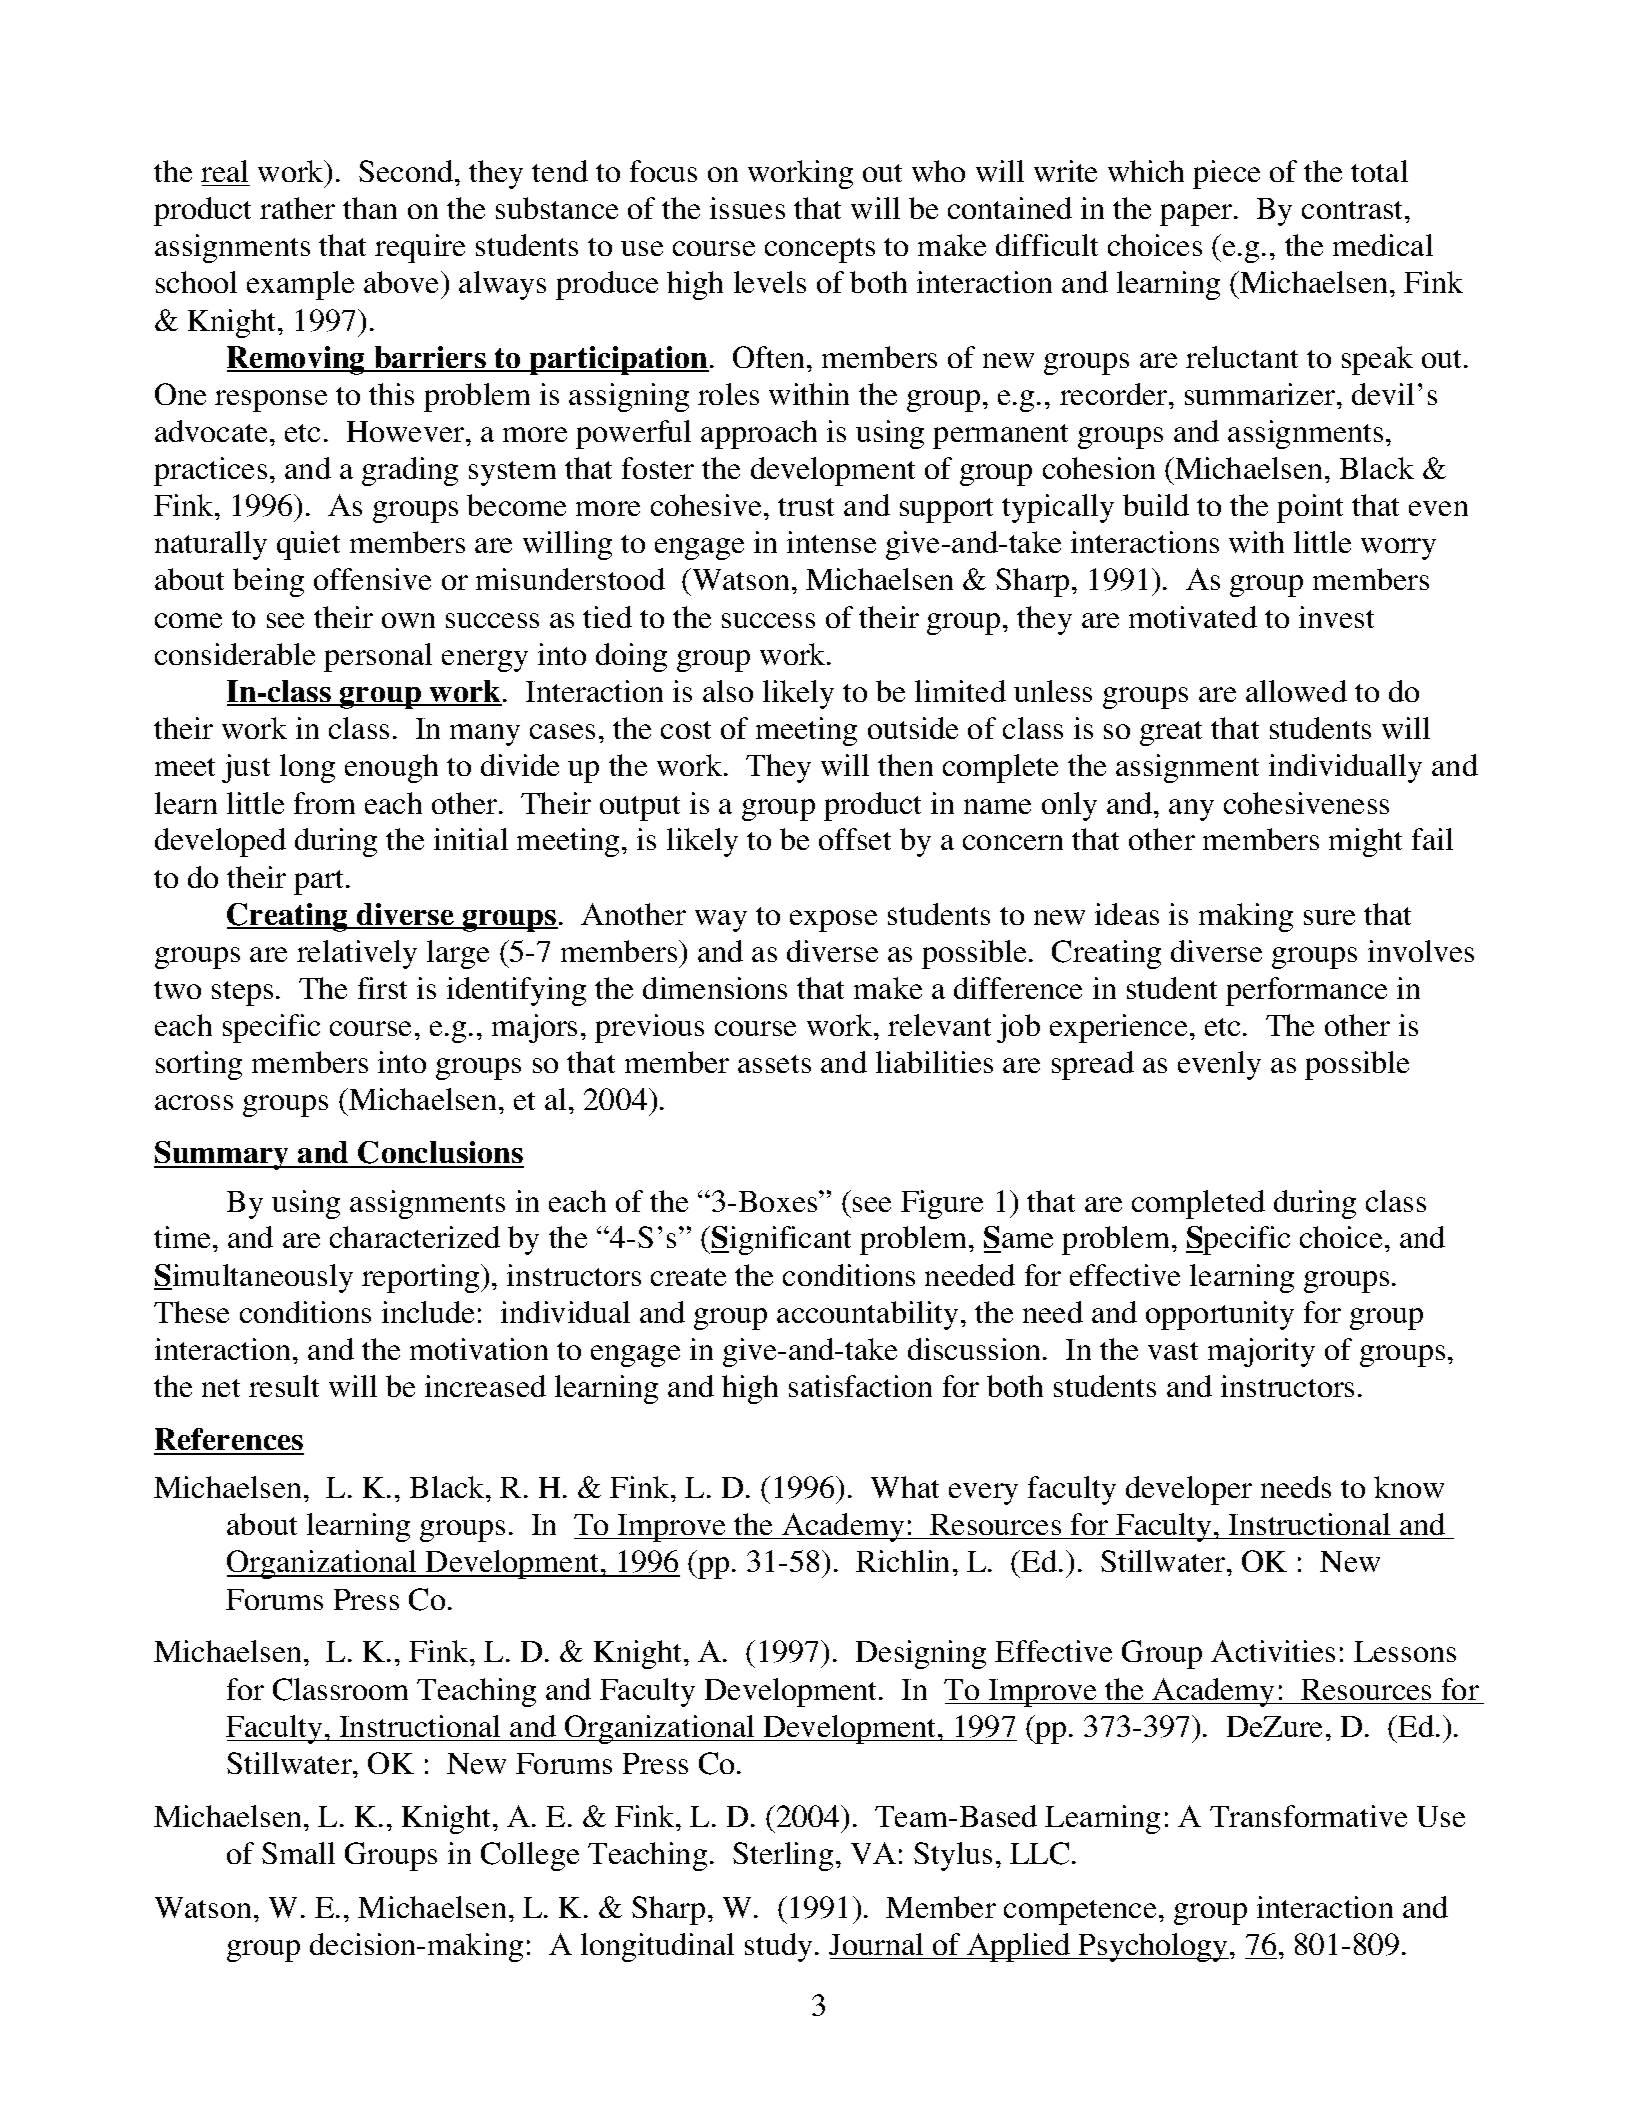 The width and height of the screenshot is (1640, 2122). I want to click on Activities, so click(1273, 1651).
